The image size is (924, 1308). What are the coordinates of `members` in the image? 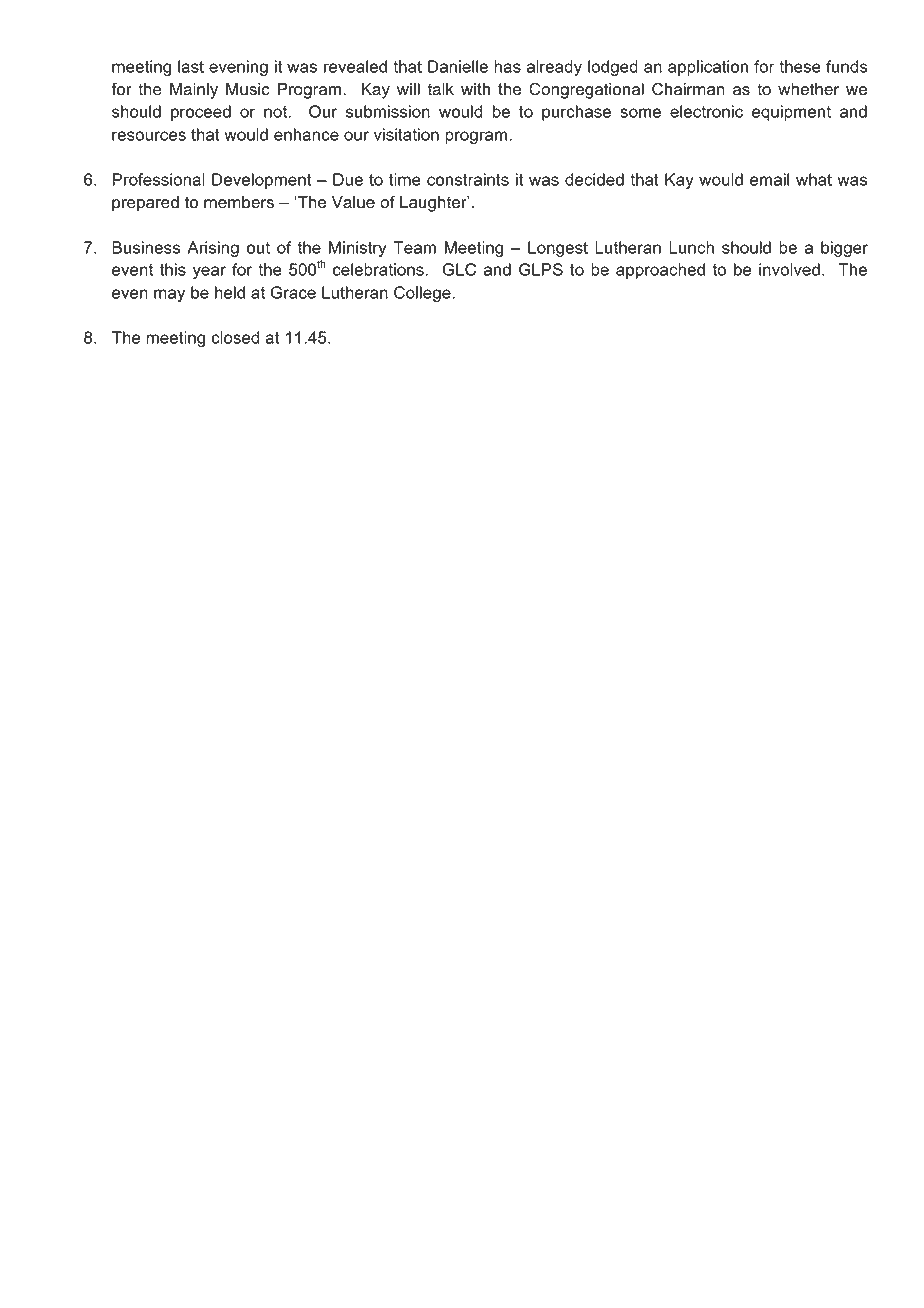 It's located at (239, 202).
